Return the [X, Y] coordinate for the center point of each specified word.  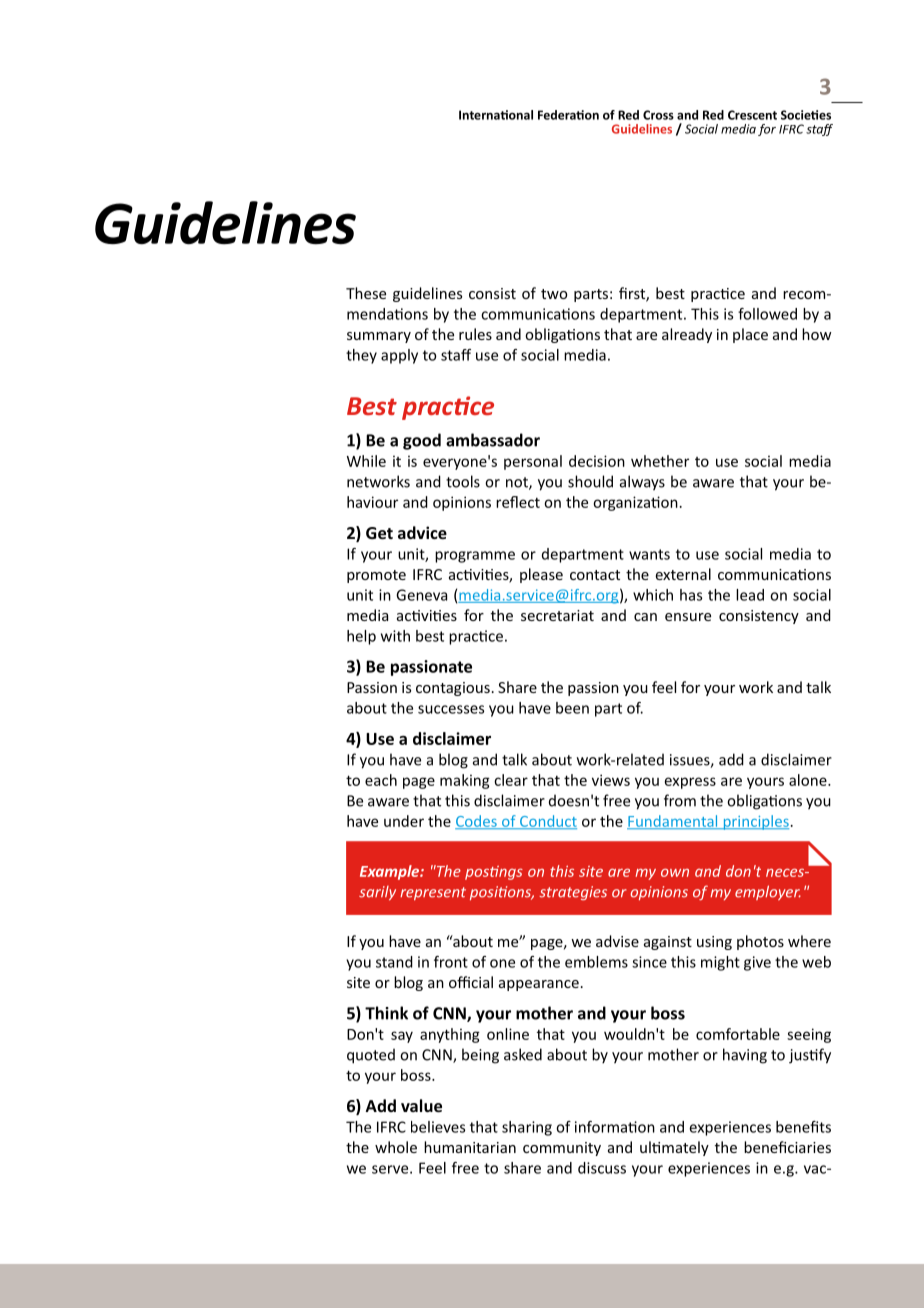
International [496, 115]
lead [750, 595]
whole [396, 1147]
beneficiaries [787, 1147]
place [750, 335]
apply [399, 356]
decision [597, 461]
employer [768, 892]
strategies [573, 893]
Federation [568, 115]
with [395, 636]
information [615, 1127]
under [404, 821]
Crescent [752, 115]
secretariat [557, 615]
